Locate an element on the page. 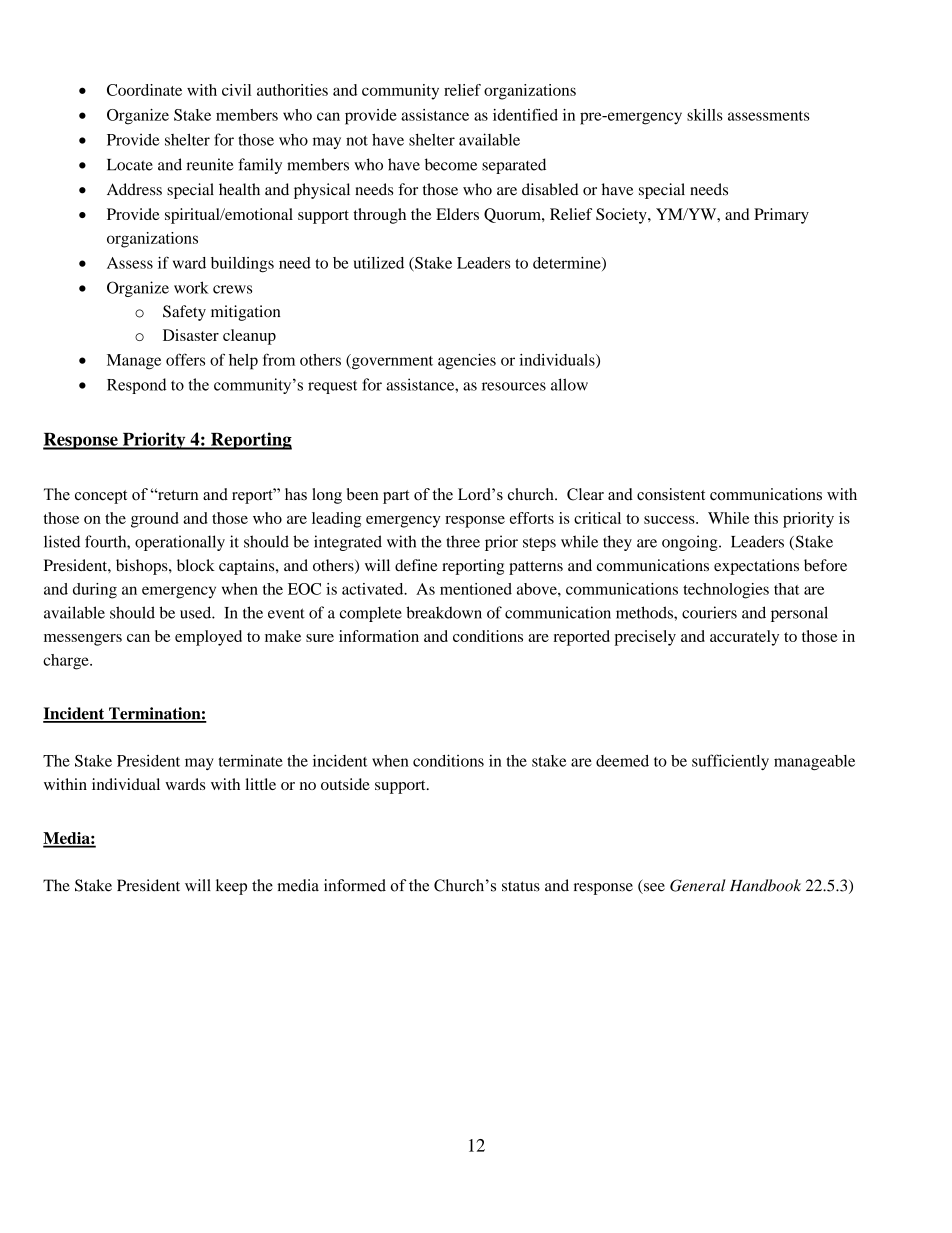 This document has width=952, height=1233. offers is located at coordinates (185, 359).
